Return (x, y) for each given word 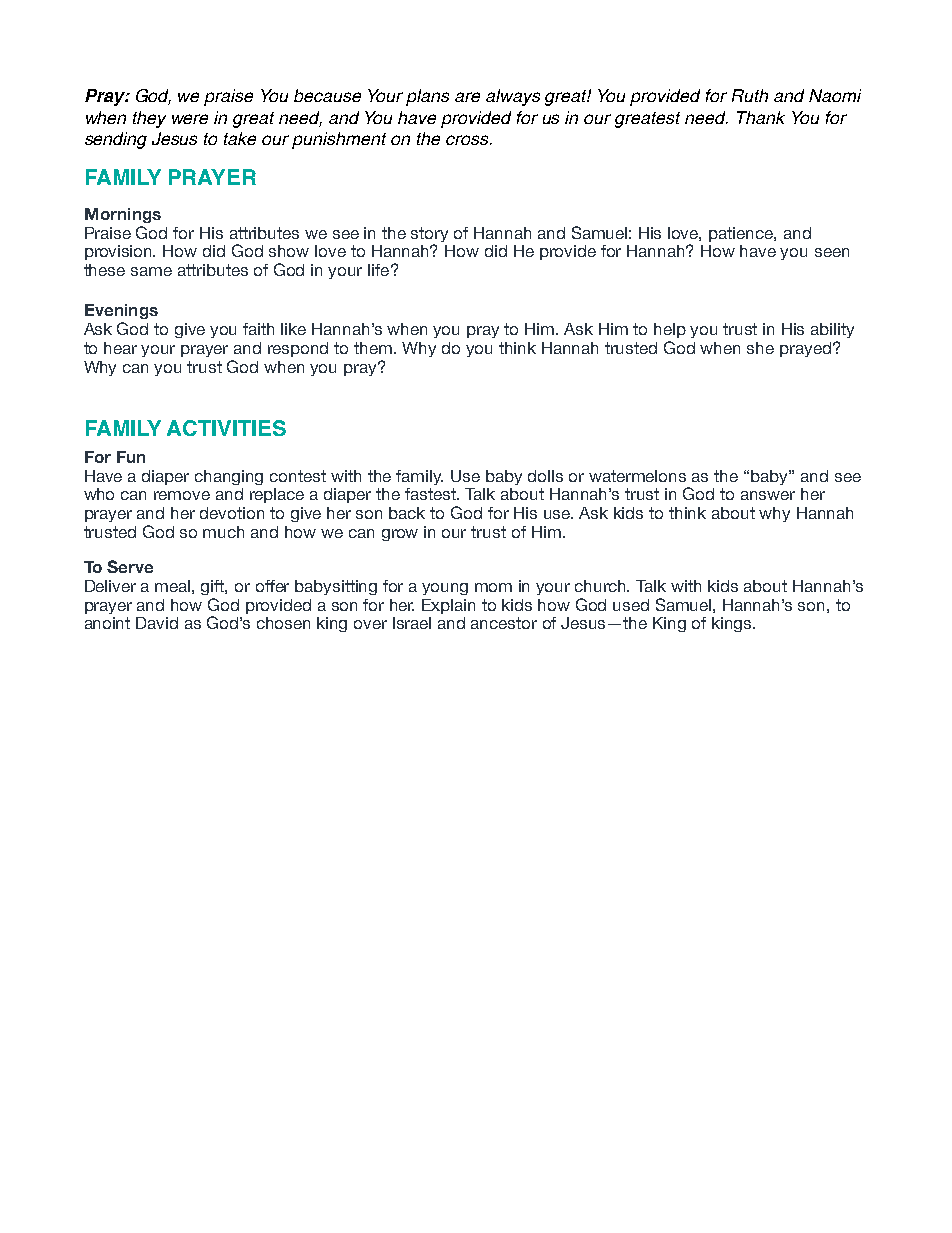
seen (832, 252)
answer (768, 495)
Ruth (750, 95)
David (157, 623)
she (760, 348)
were (190, 119)
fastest (432, 494)
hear (120, 348)
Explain (448, 606)
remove (182, 495)
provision (120, 252)
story (429, 236)
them (374, 348)
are (467, 97)
